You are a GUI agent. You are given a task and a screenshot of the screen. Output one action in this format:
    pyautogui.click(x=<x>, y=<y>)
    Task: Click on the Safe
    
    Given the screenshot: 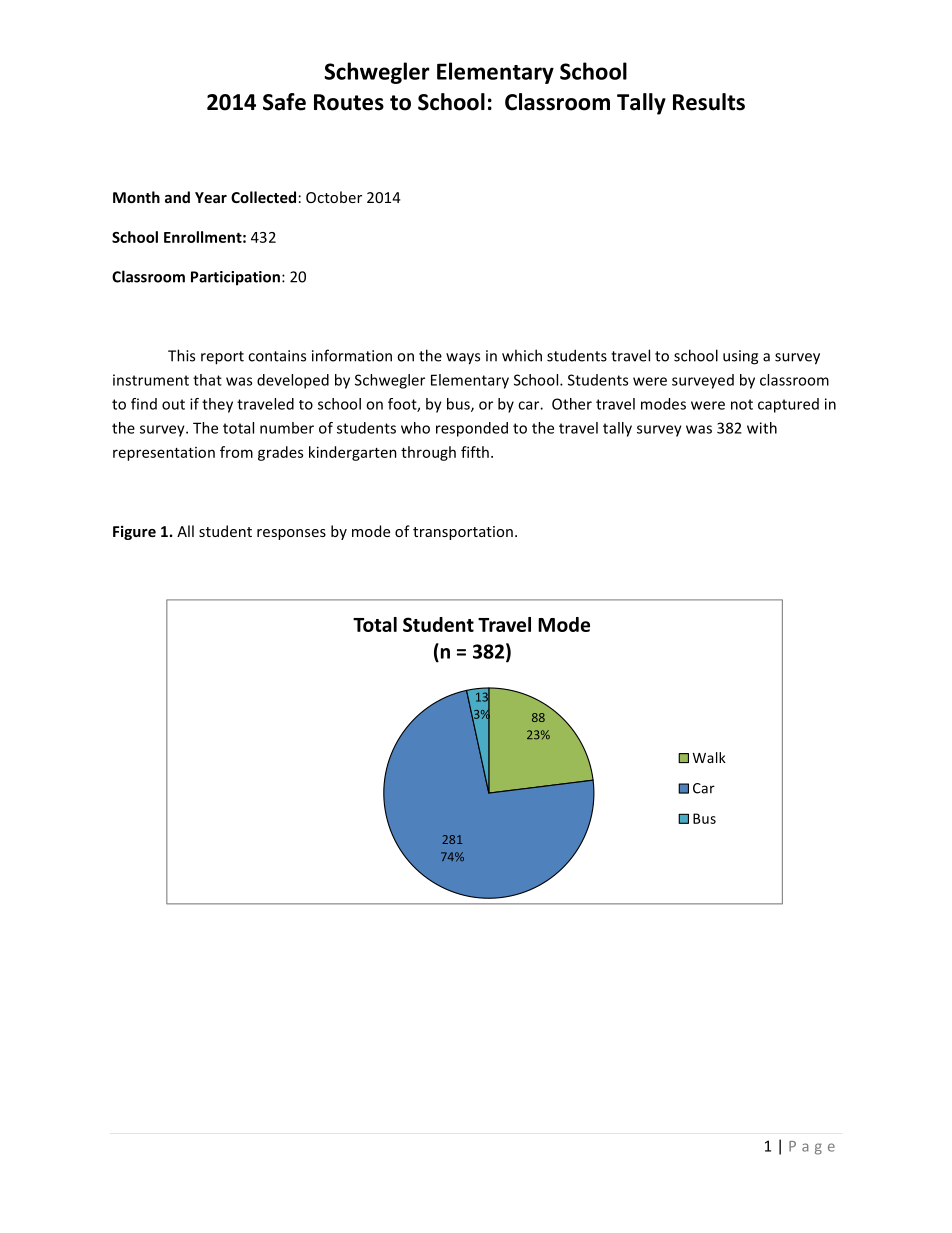 What is the action you would take?
    pyautogui.click(x=284, y=102)
